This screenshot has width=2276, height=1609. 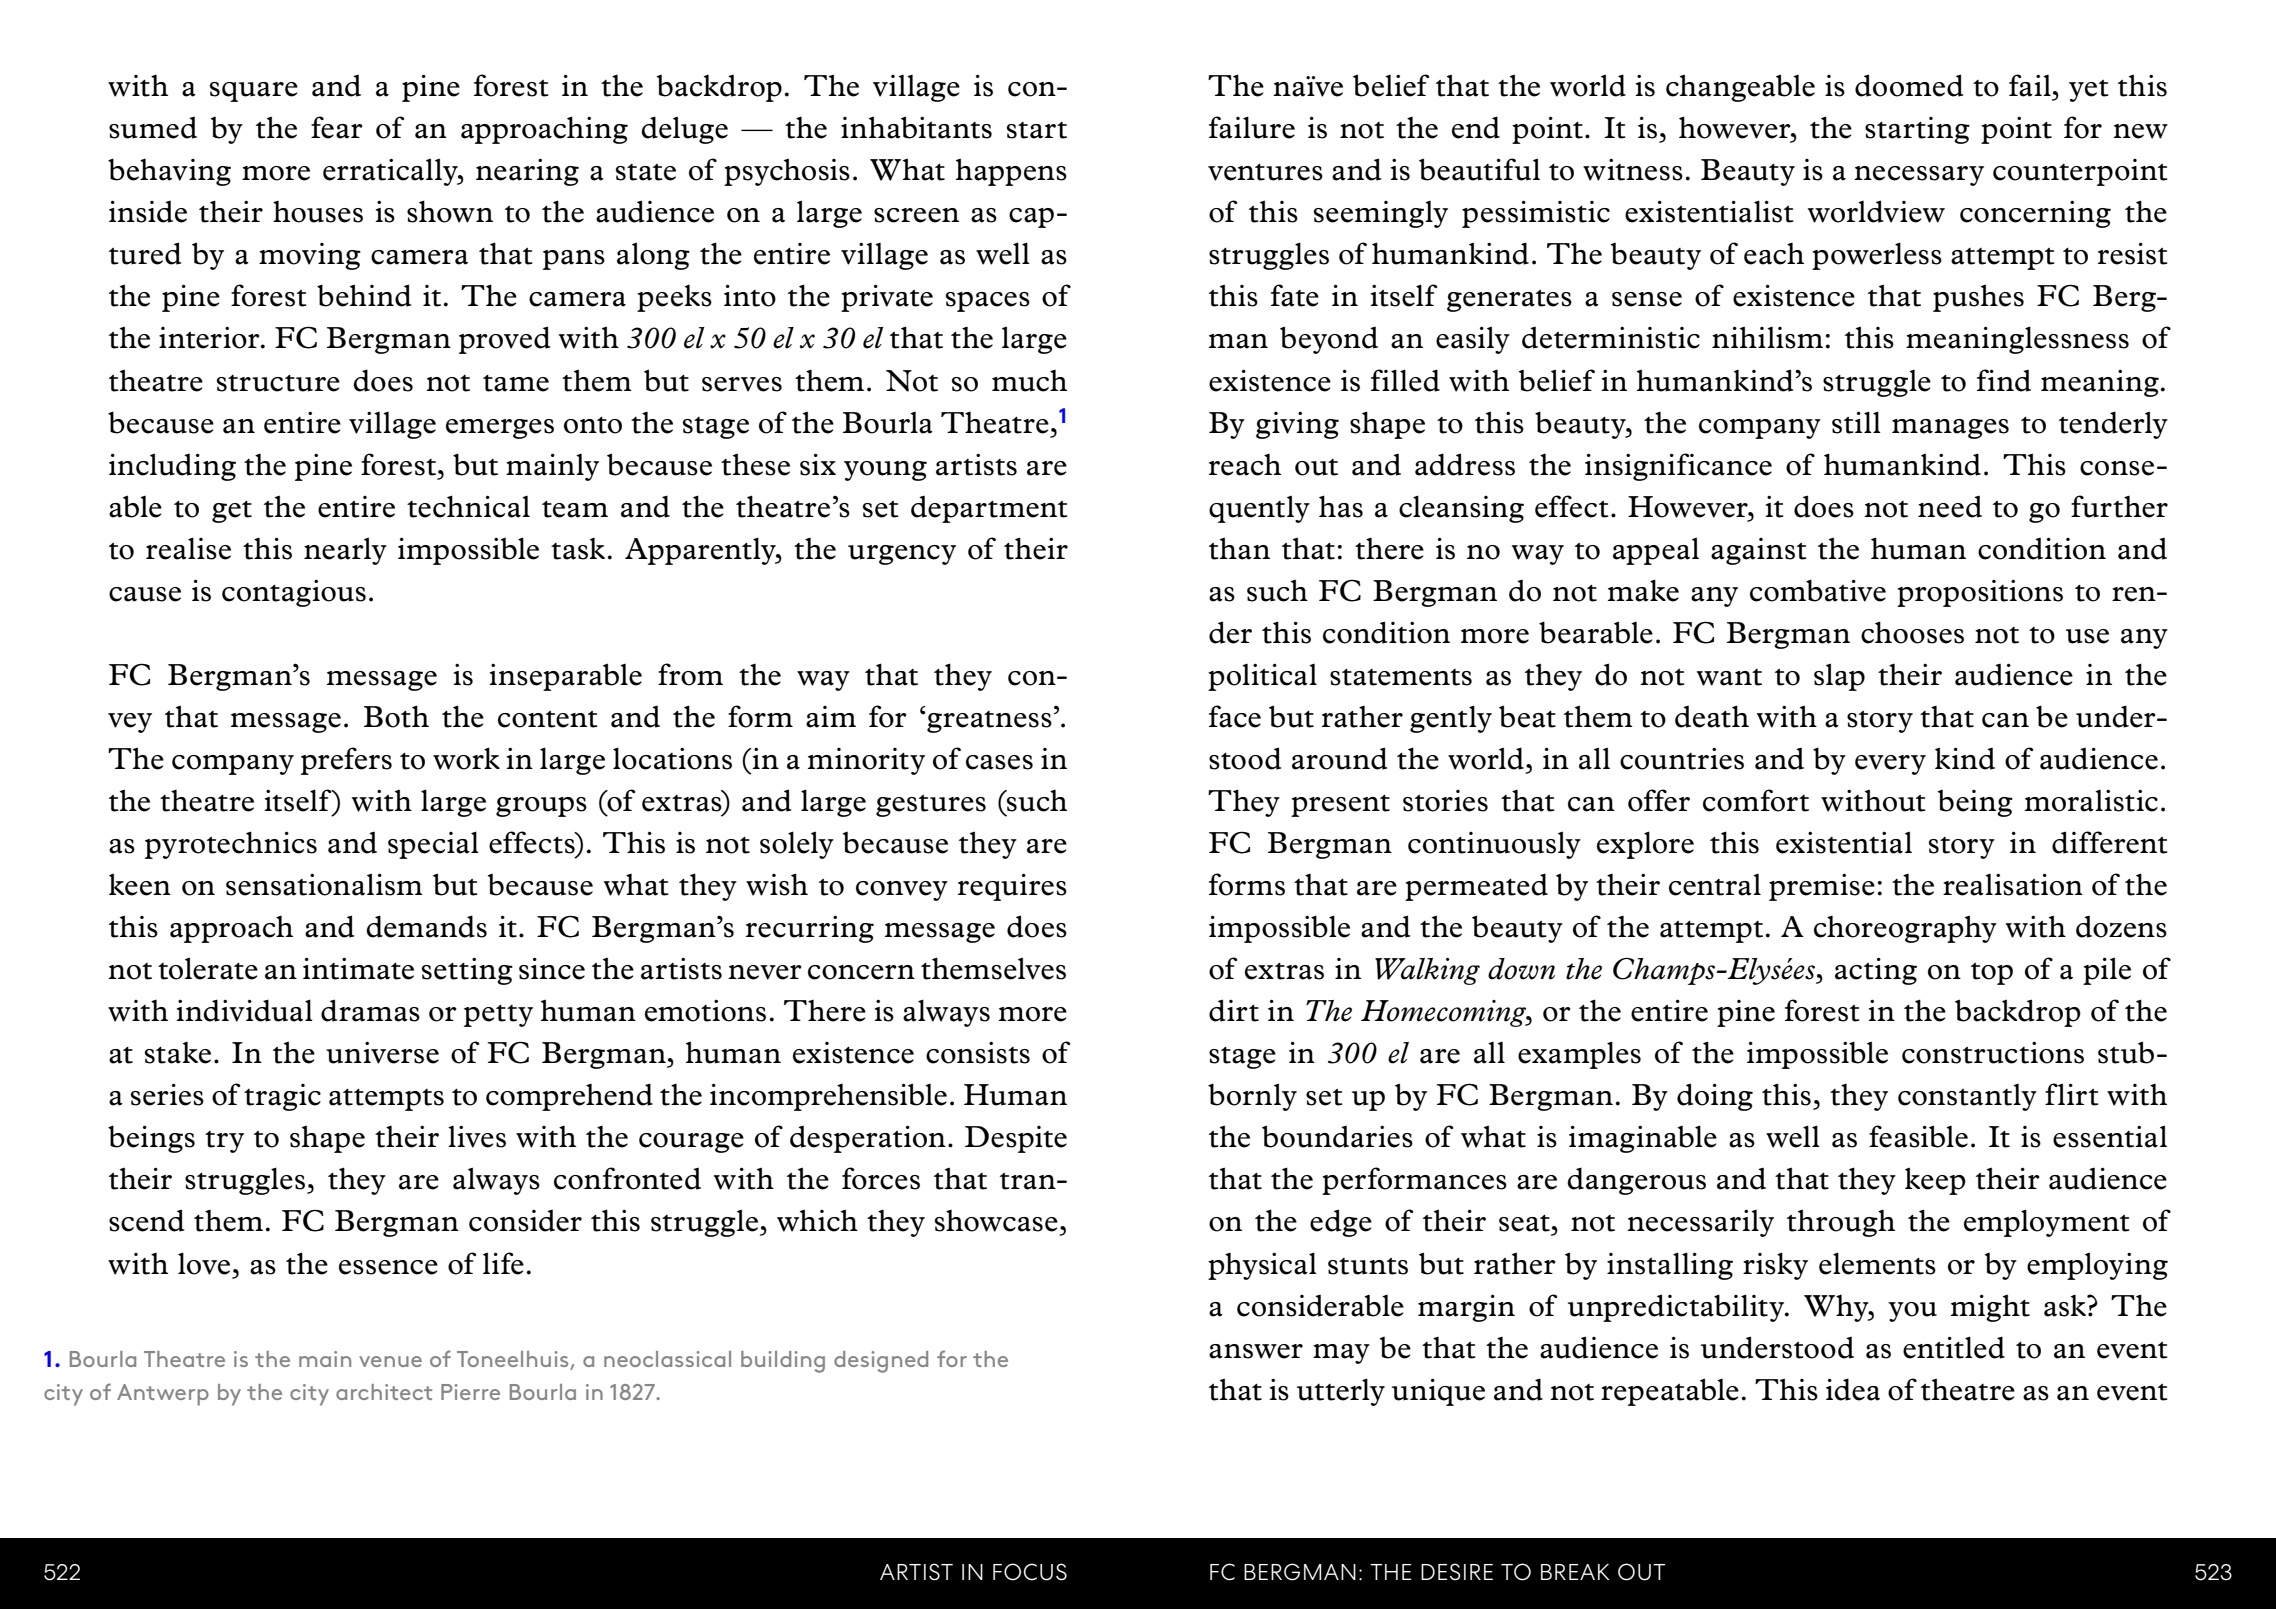 What do you see at coordinates (294, 593) in the screenshot?
I see `contagious` at bounding box center [294, 593].
